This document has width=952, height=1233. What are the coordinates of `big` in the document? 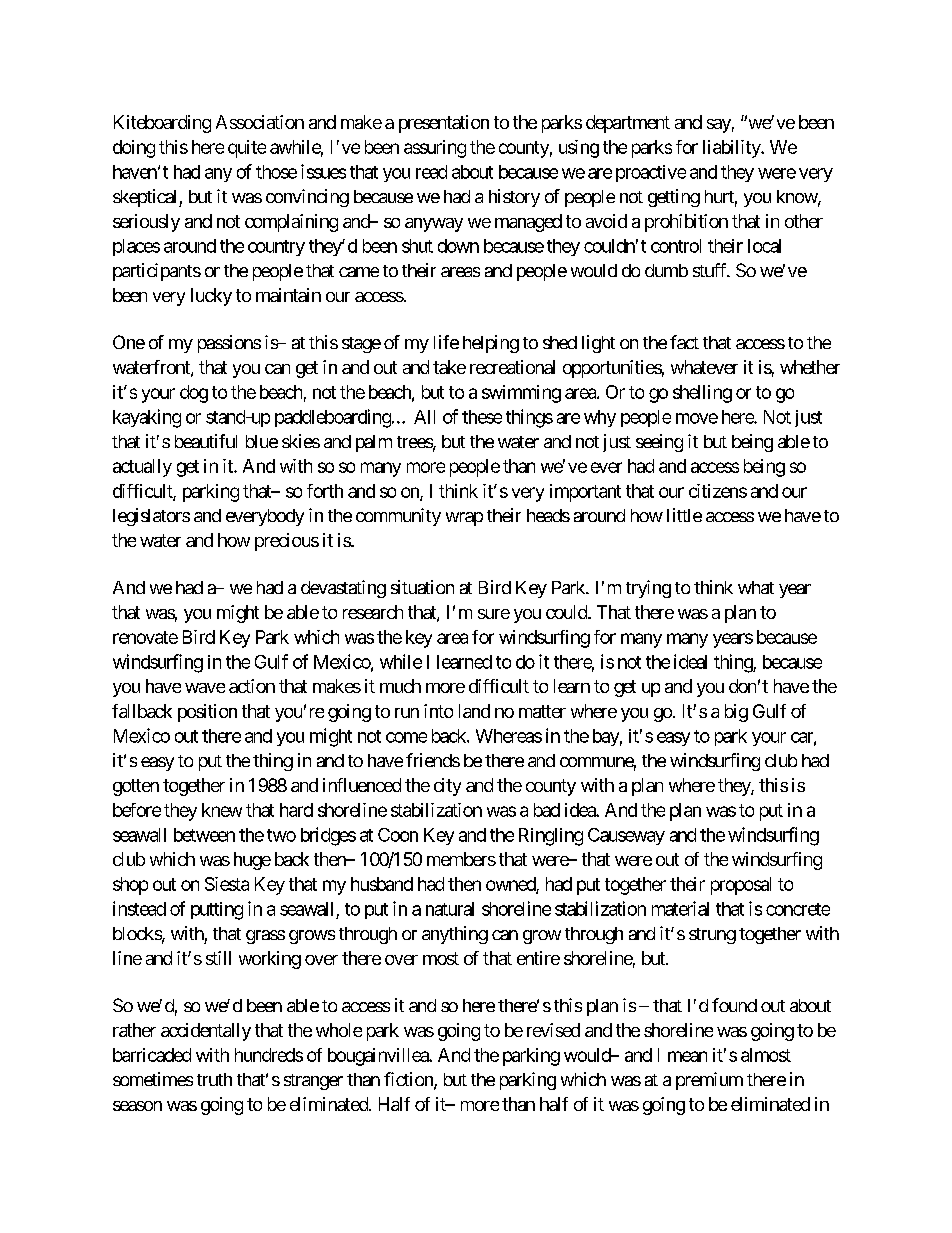 It's located at (736, 713).
